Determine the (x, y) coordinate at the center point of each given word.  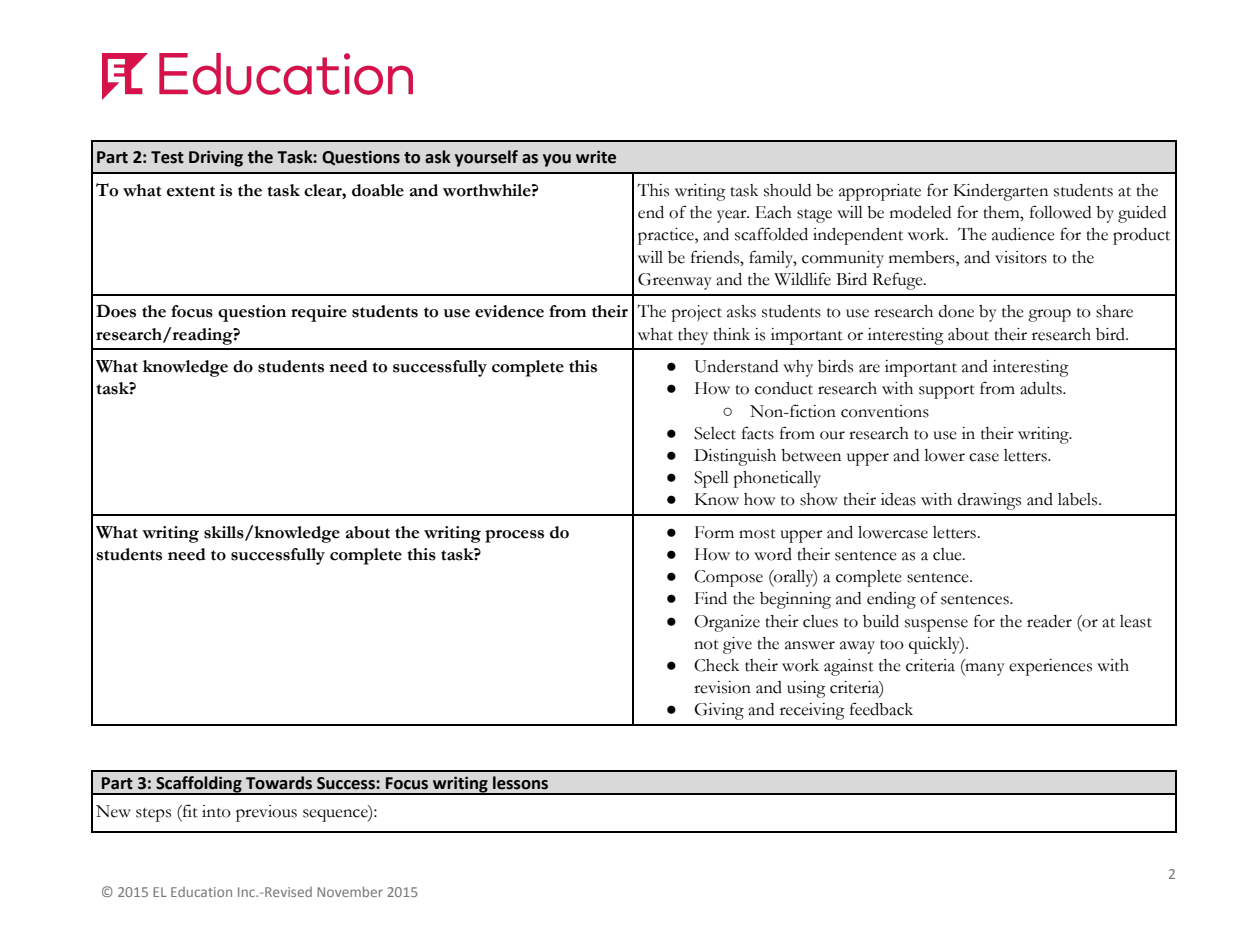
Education (201, 892)
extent (191, 191)
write (596, 157)
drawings (989, 501)
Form (714, 532)
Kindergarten (1000, 192)
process (514, 536)
